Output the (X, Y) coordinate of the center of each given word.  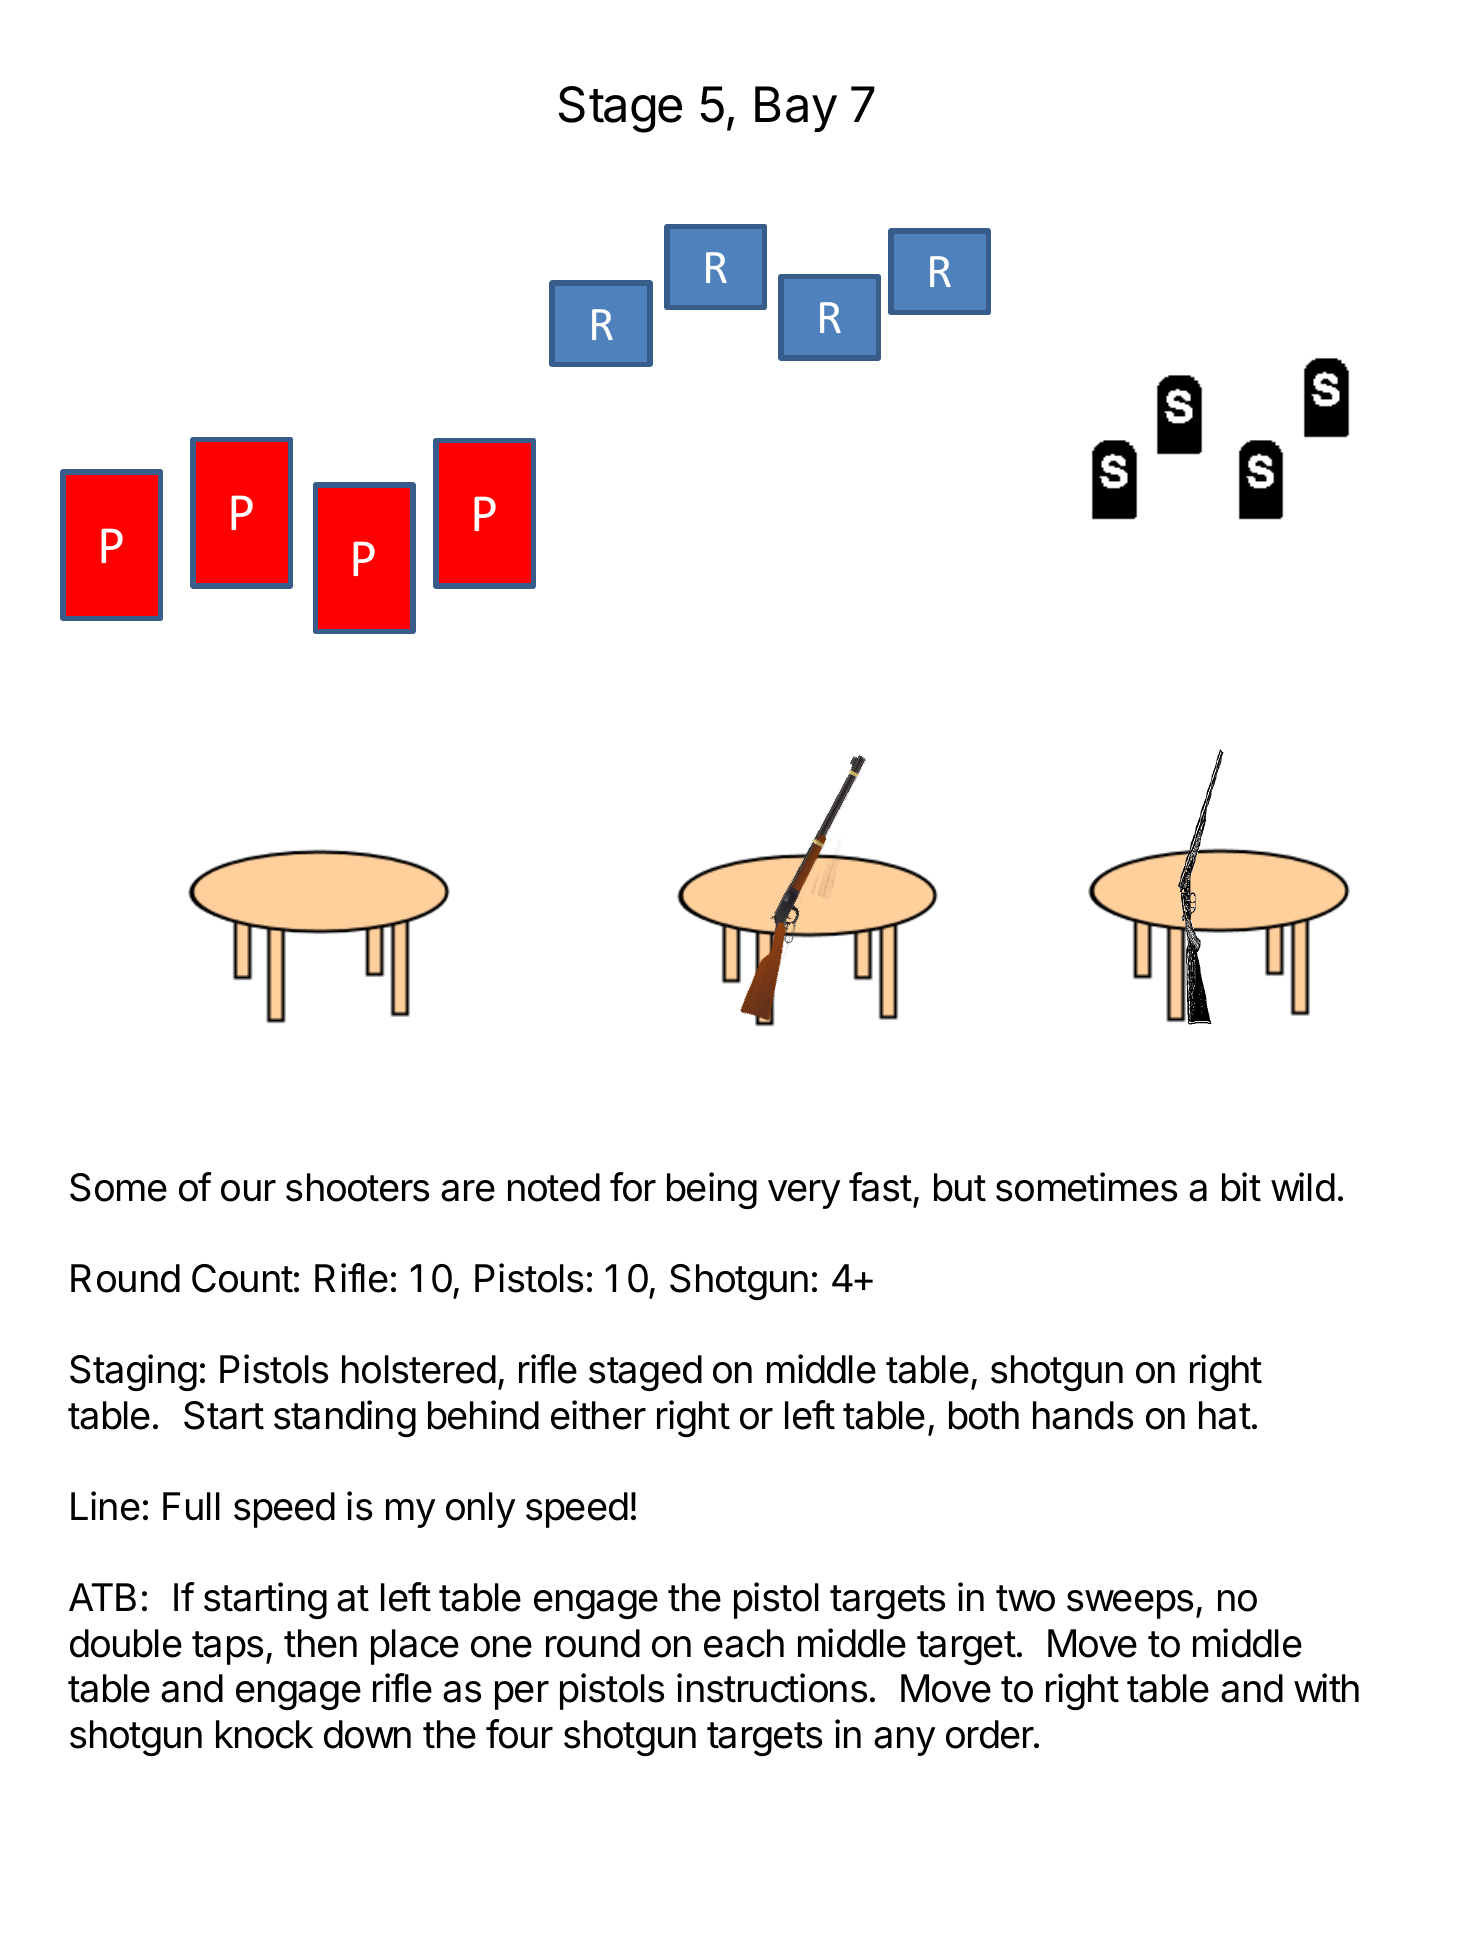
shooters (357, 1187)
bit (1241, 1187)
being (712, 1190)
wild (1303, 1187)
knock (264, 1734)
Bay (796, 109)
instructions (772, 1688)
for (633, 1187)
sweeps (1130, 1604)
